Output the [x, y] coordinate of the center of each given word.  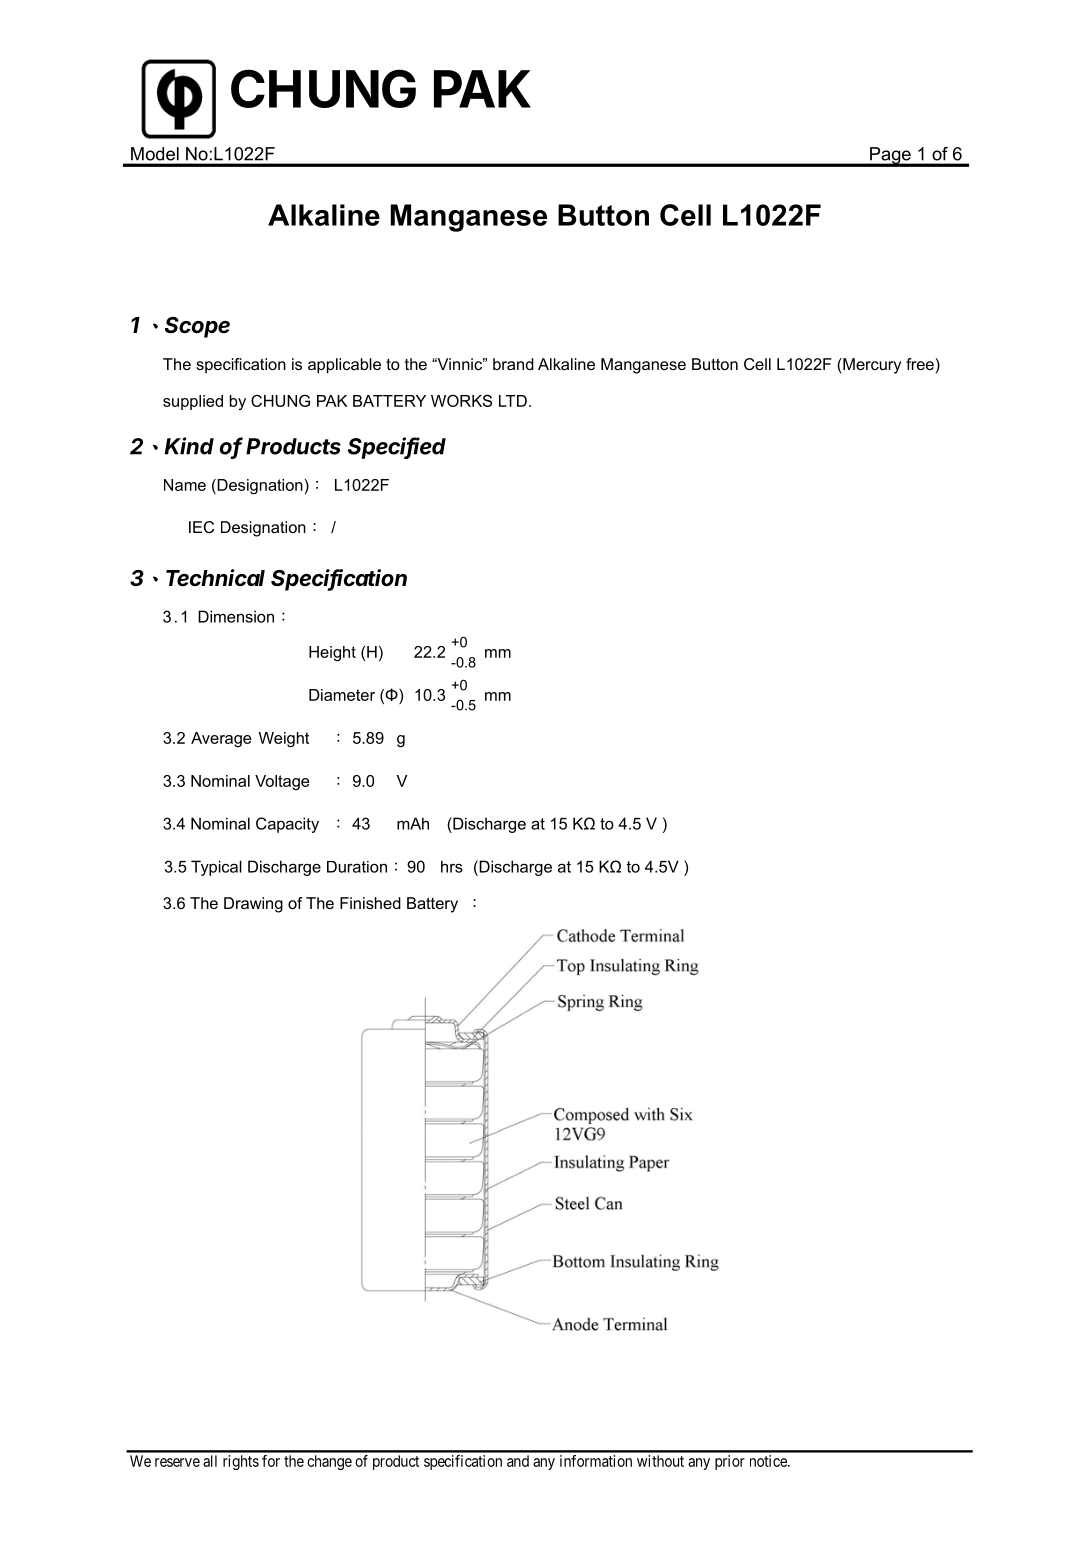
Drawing [253, 905]
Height [332, 653]
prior [730, 1462]
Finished [370, 903]
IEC [201, 527]
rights [241, 1462]
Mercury [871, 366]
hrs [452, 866]
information [596, 1461]
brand [513, 364]
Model [155, 154]
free [921, 364]
